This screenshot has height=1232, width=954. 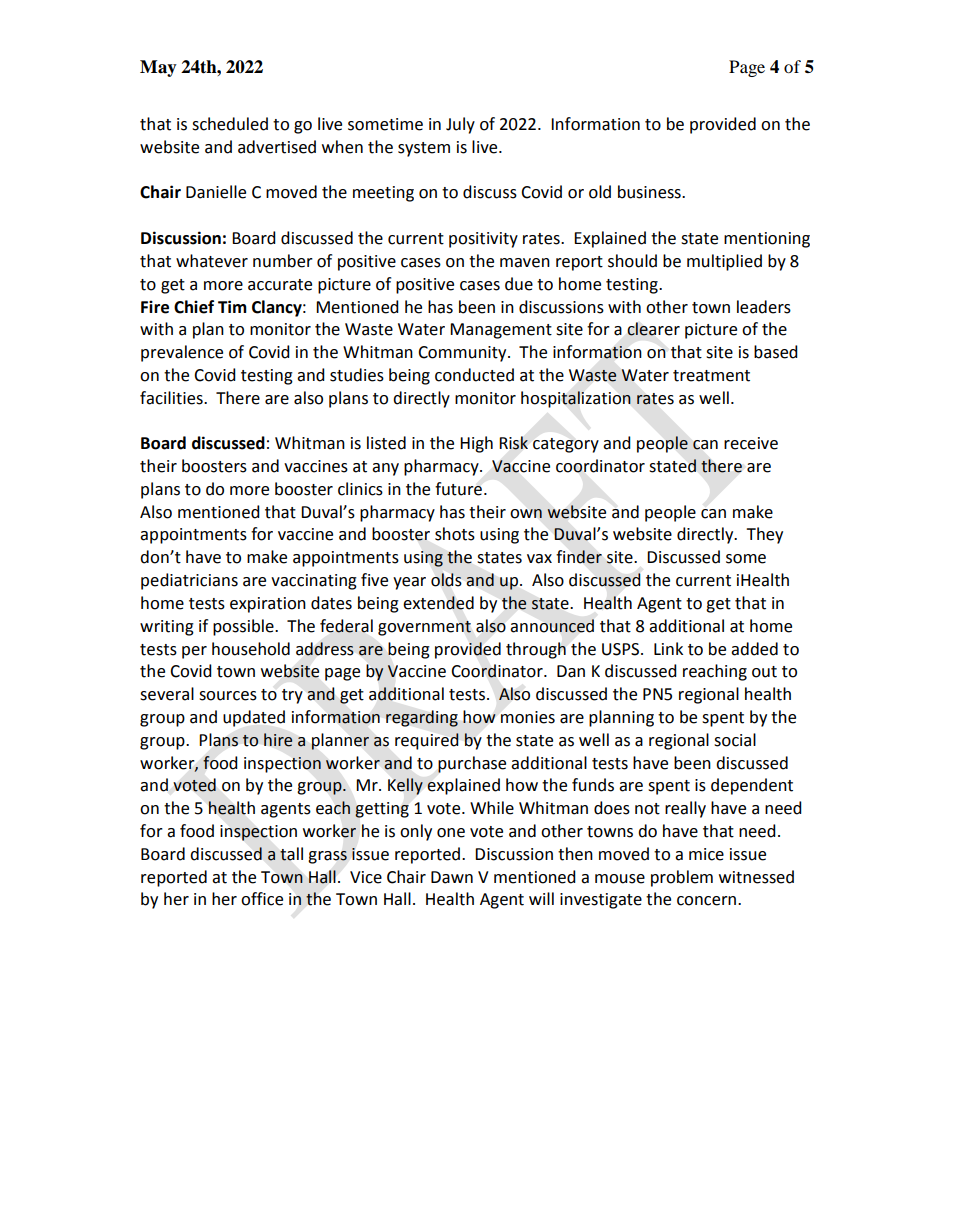 What do you see at coordinates (262, 899) in the screenshot?
I see `office` at bounding box center [262, 899].
